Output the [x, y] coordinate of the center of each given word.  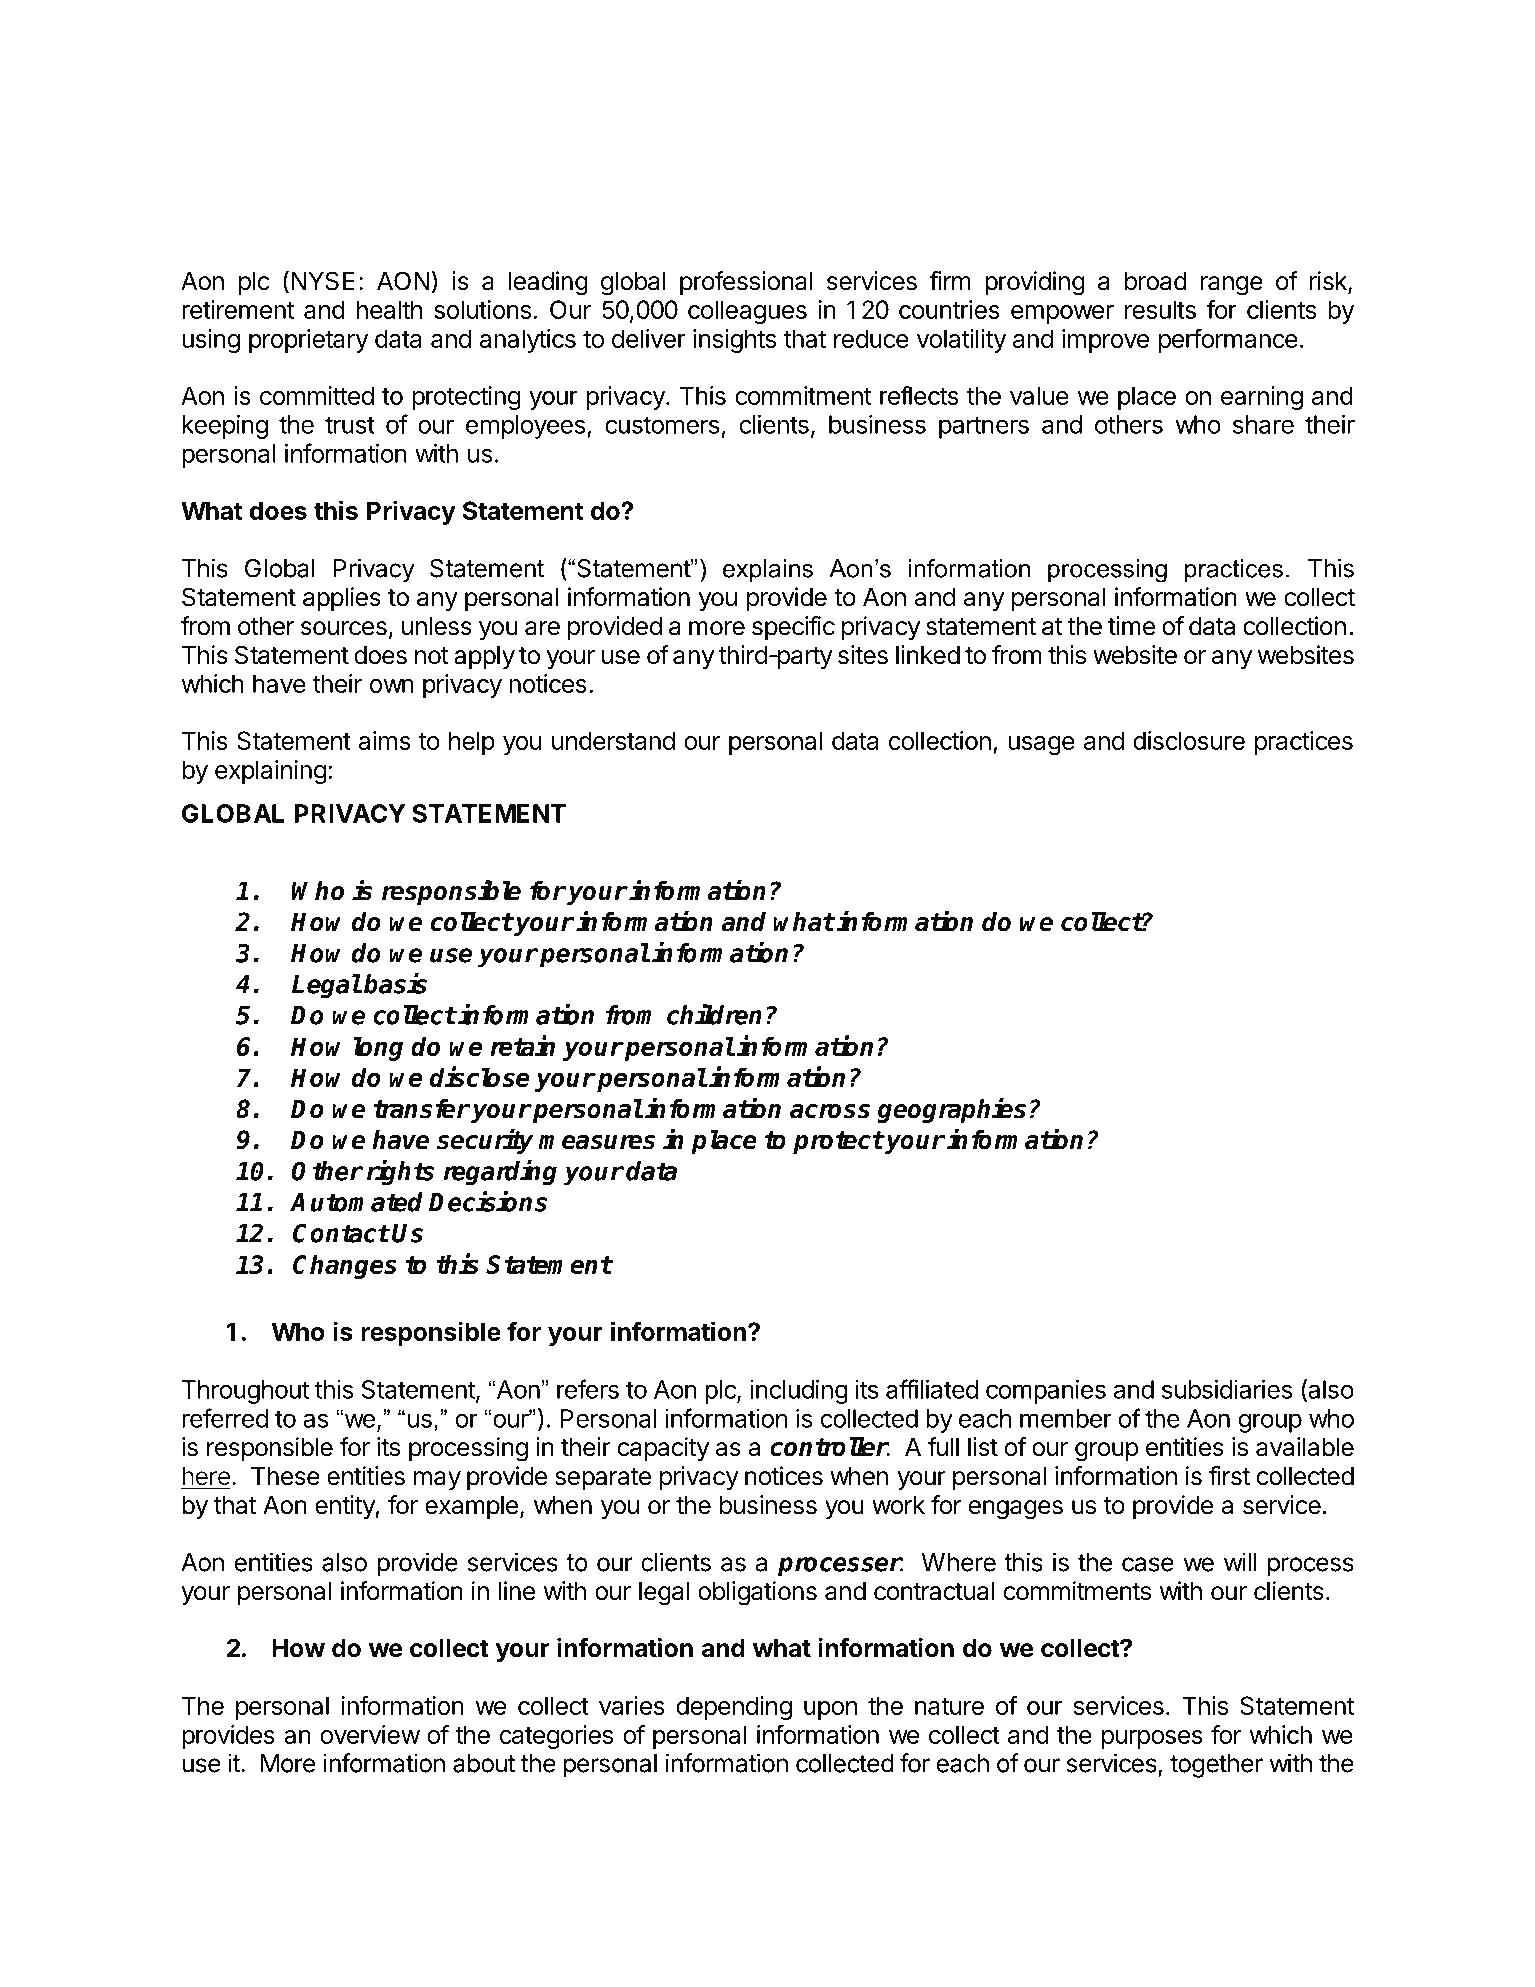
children [714, 1014]
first [1229, 1476]
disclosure [1189, 740]
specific [793, 628]
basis [395, 983]
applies [342, 599]
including [799, 1392]
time [1131, 626]
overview [370, 1734]
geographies [951, 1110]
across [830, 1111]
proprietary [308, 341]
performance [1228, 340]
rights [400, 1173]
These [285, 1476]
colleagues [747, 312]
